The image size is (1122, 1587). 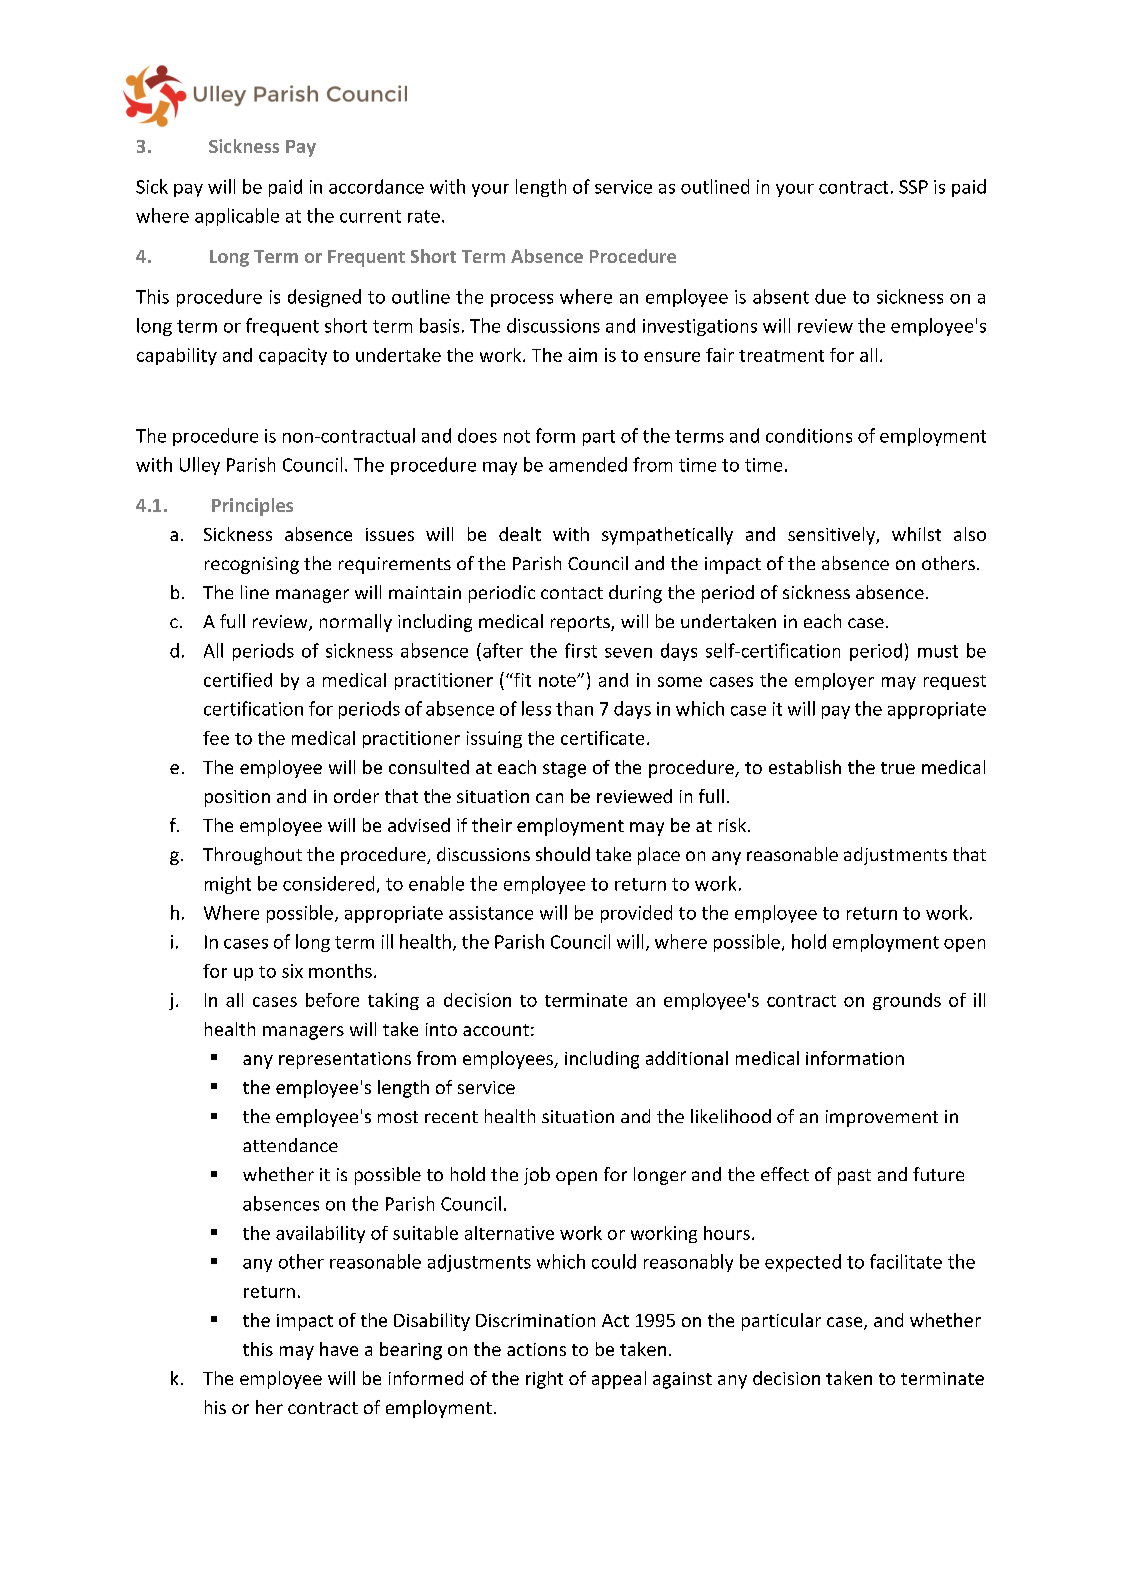 What do you see at coordinates (913, 187) in the page?
I see `SSP` at bounding box center [913, 187].
